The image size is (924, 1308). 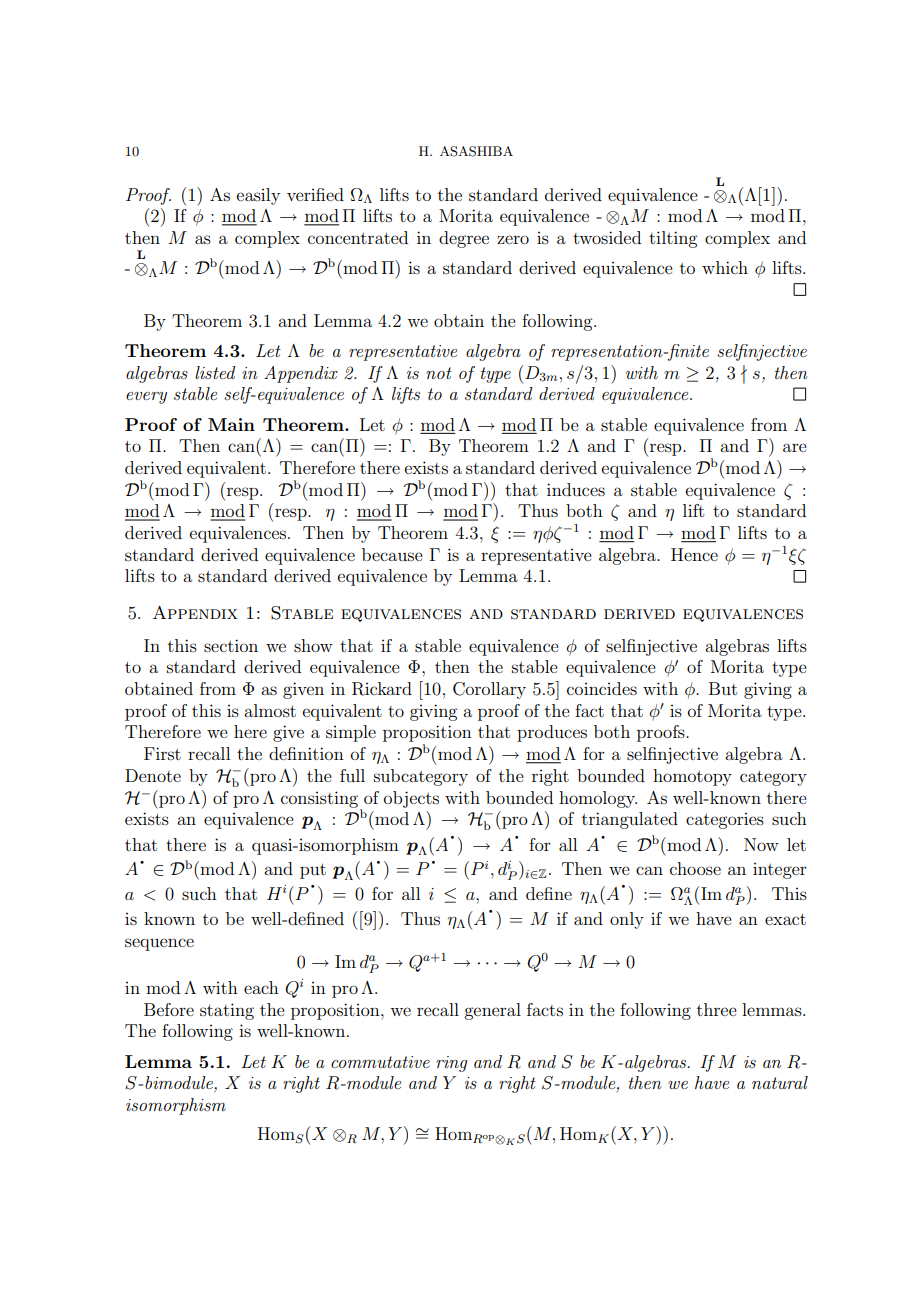 What do you see at coordinates (723, 688) in the image?
I see `But` at bounding box center [723, 688].
